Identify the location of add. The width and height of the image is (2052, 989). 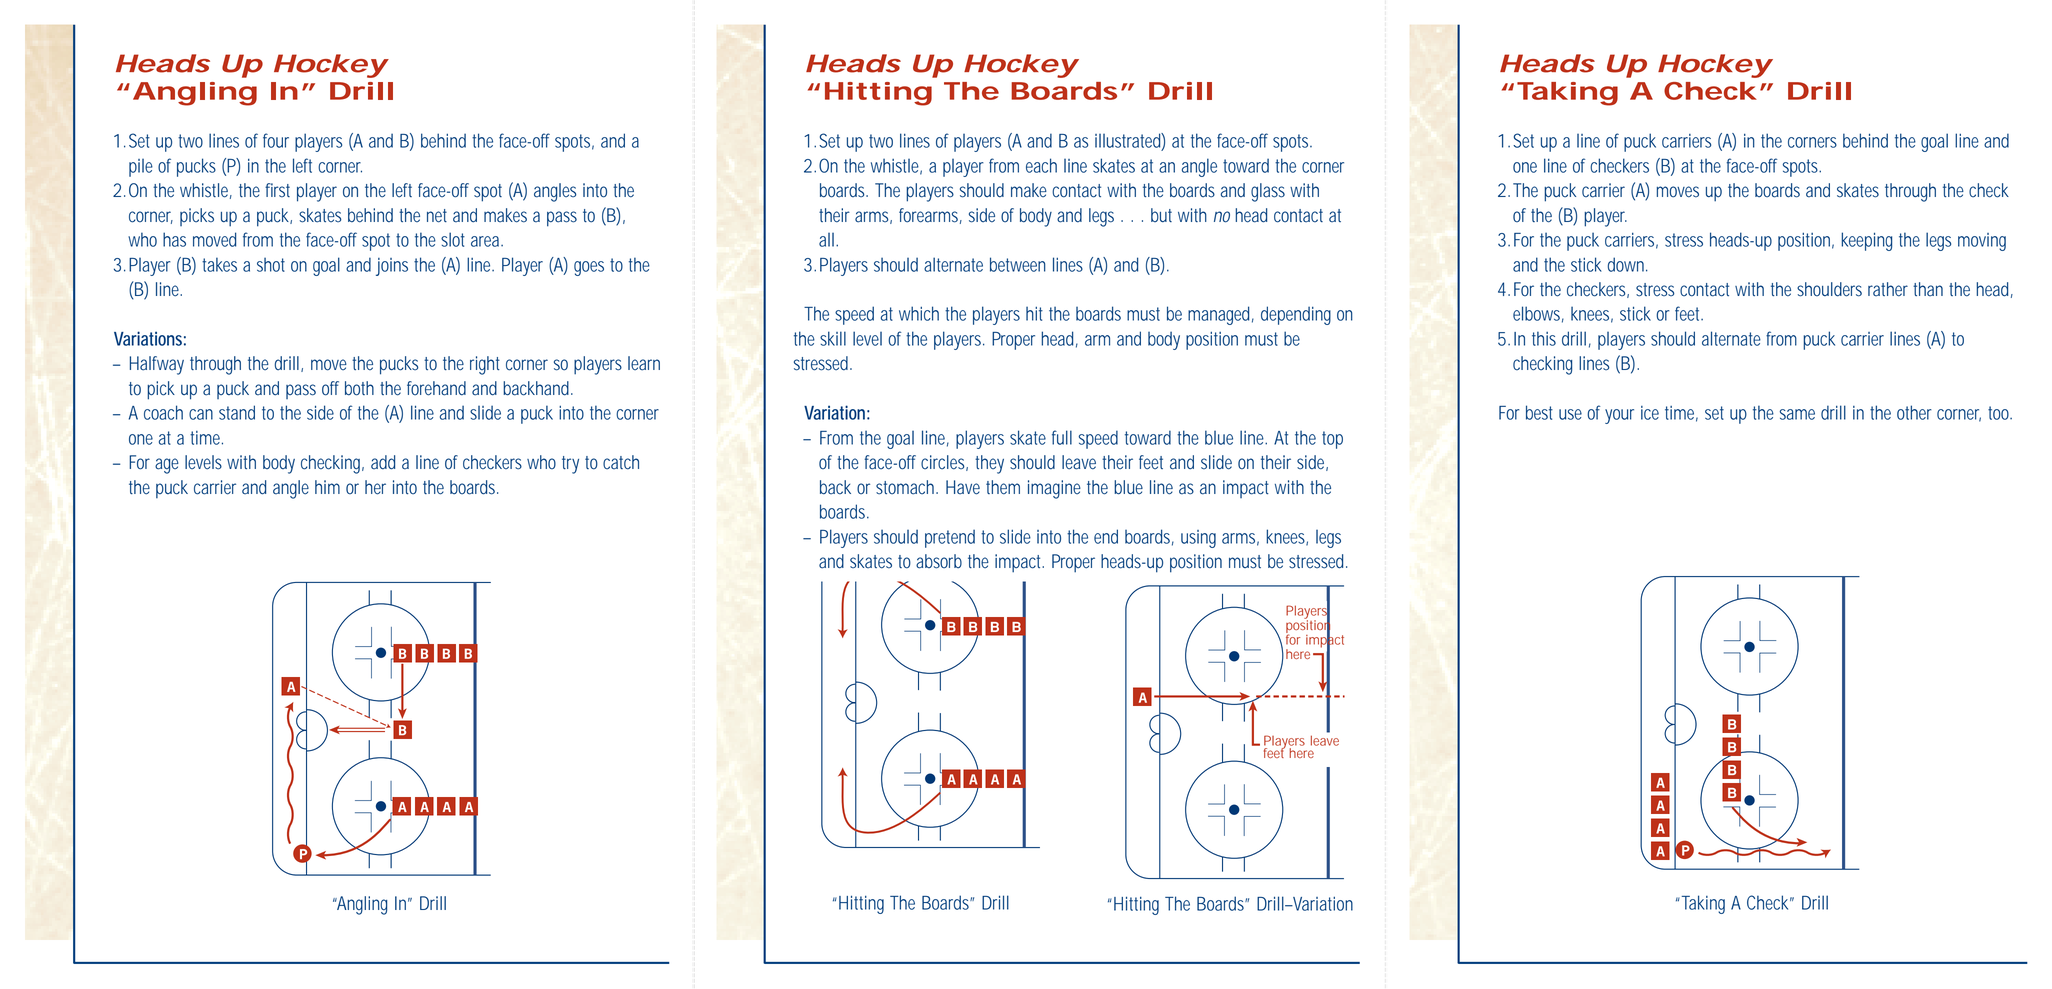
(383, 462).
